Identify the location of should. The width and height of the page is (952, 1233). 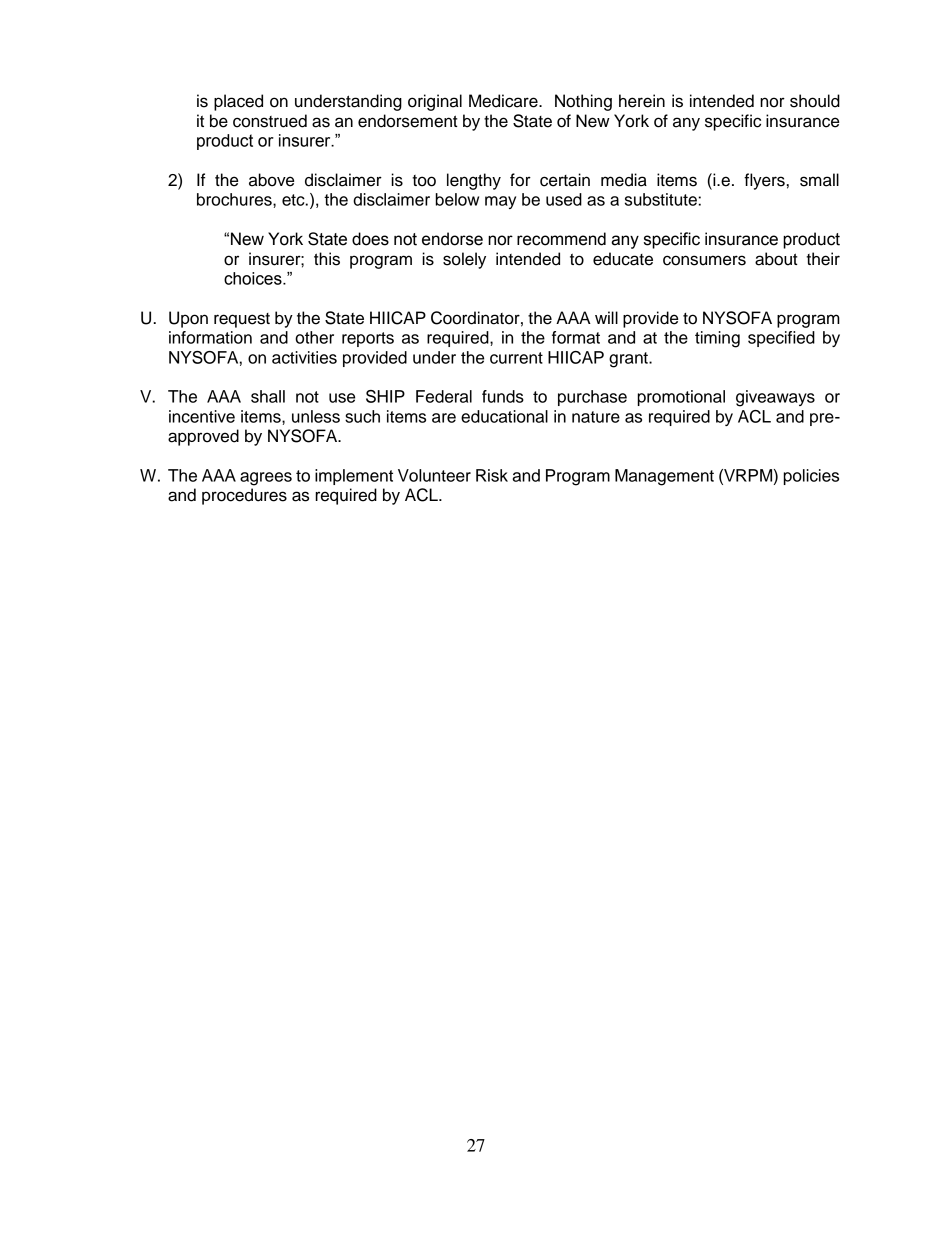
(815, 101).
